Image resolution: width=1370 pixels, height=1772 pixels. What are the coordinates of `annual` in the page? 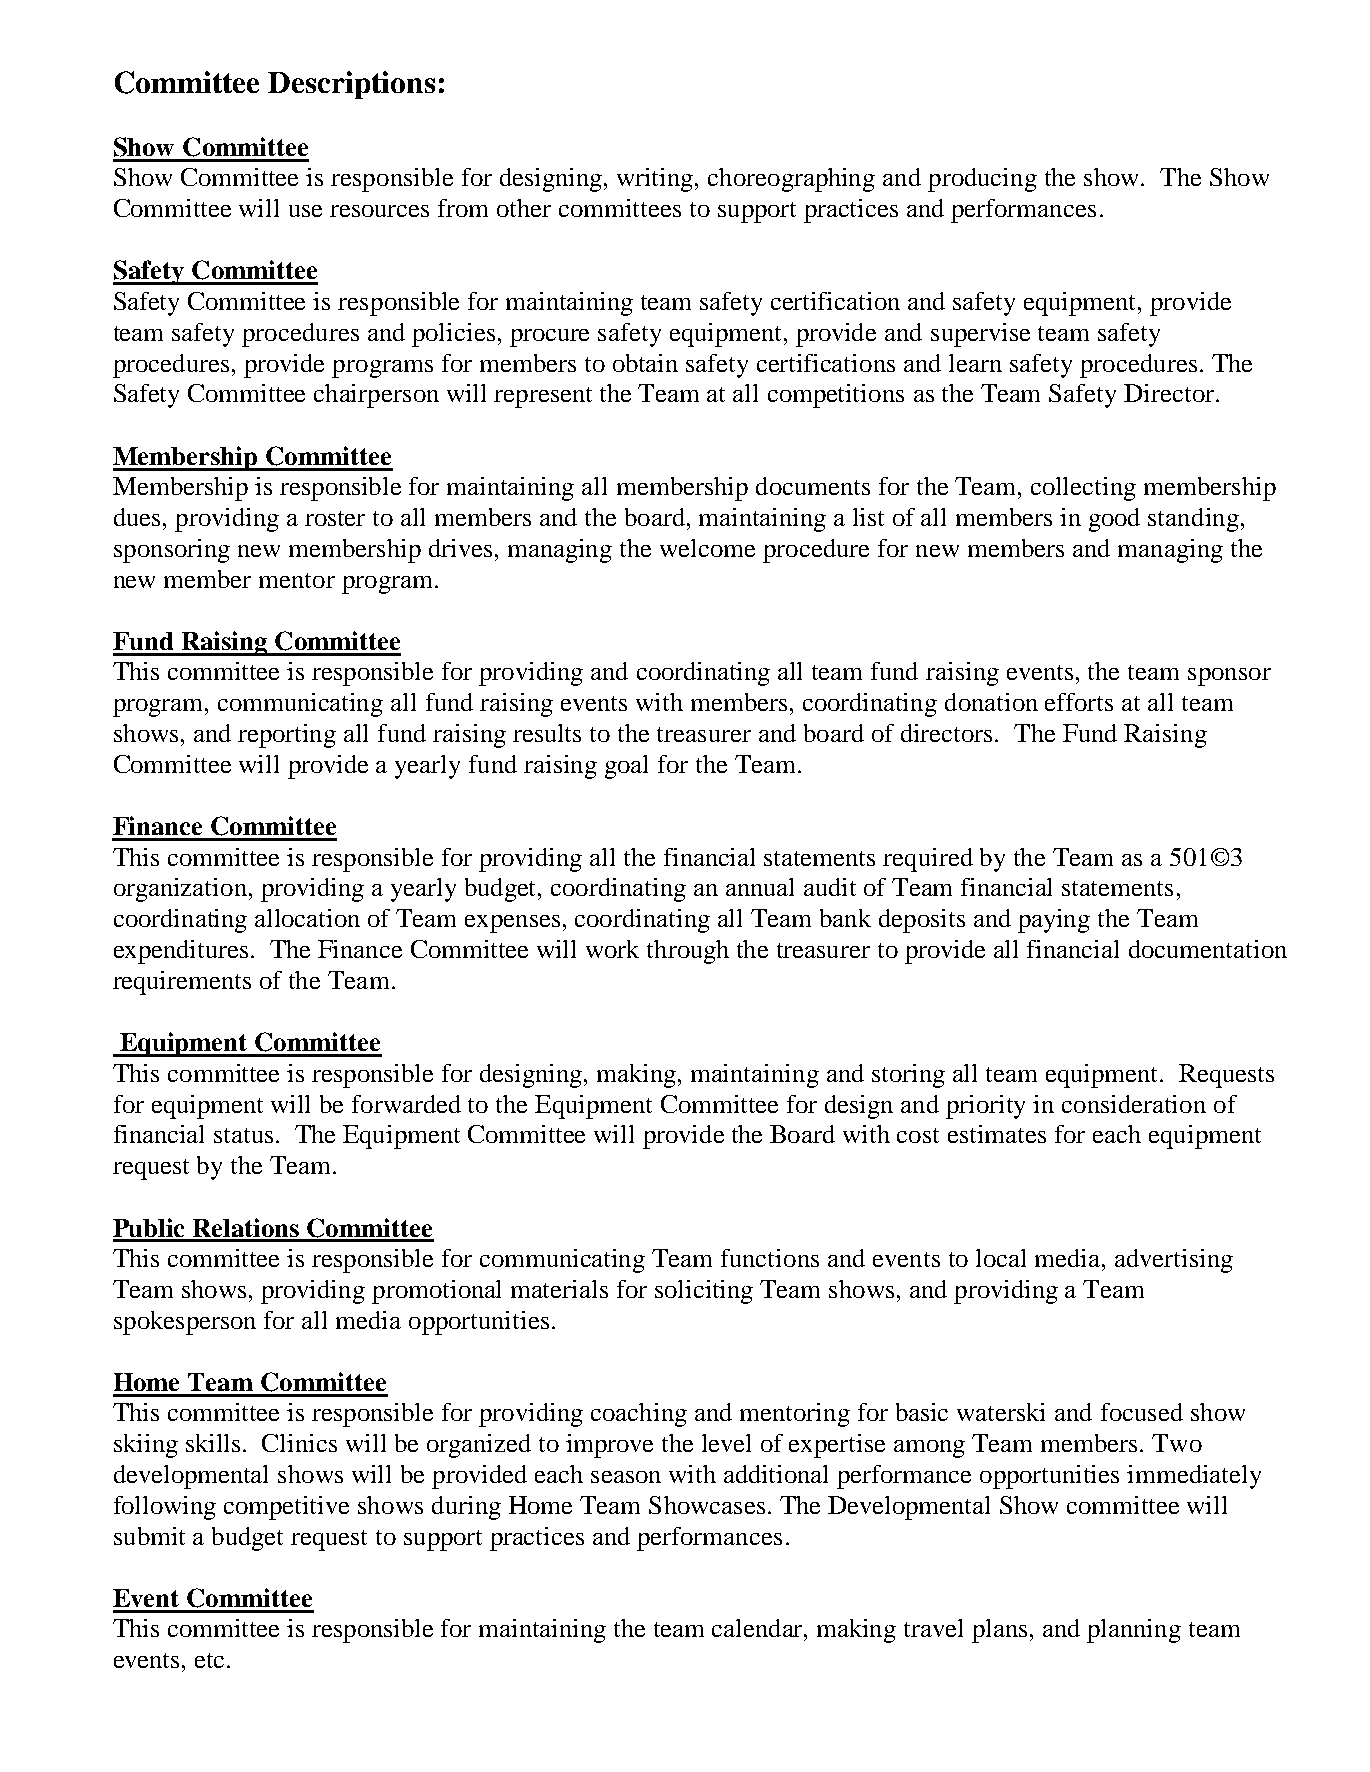 It's located at (760, 887).
